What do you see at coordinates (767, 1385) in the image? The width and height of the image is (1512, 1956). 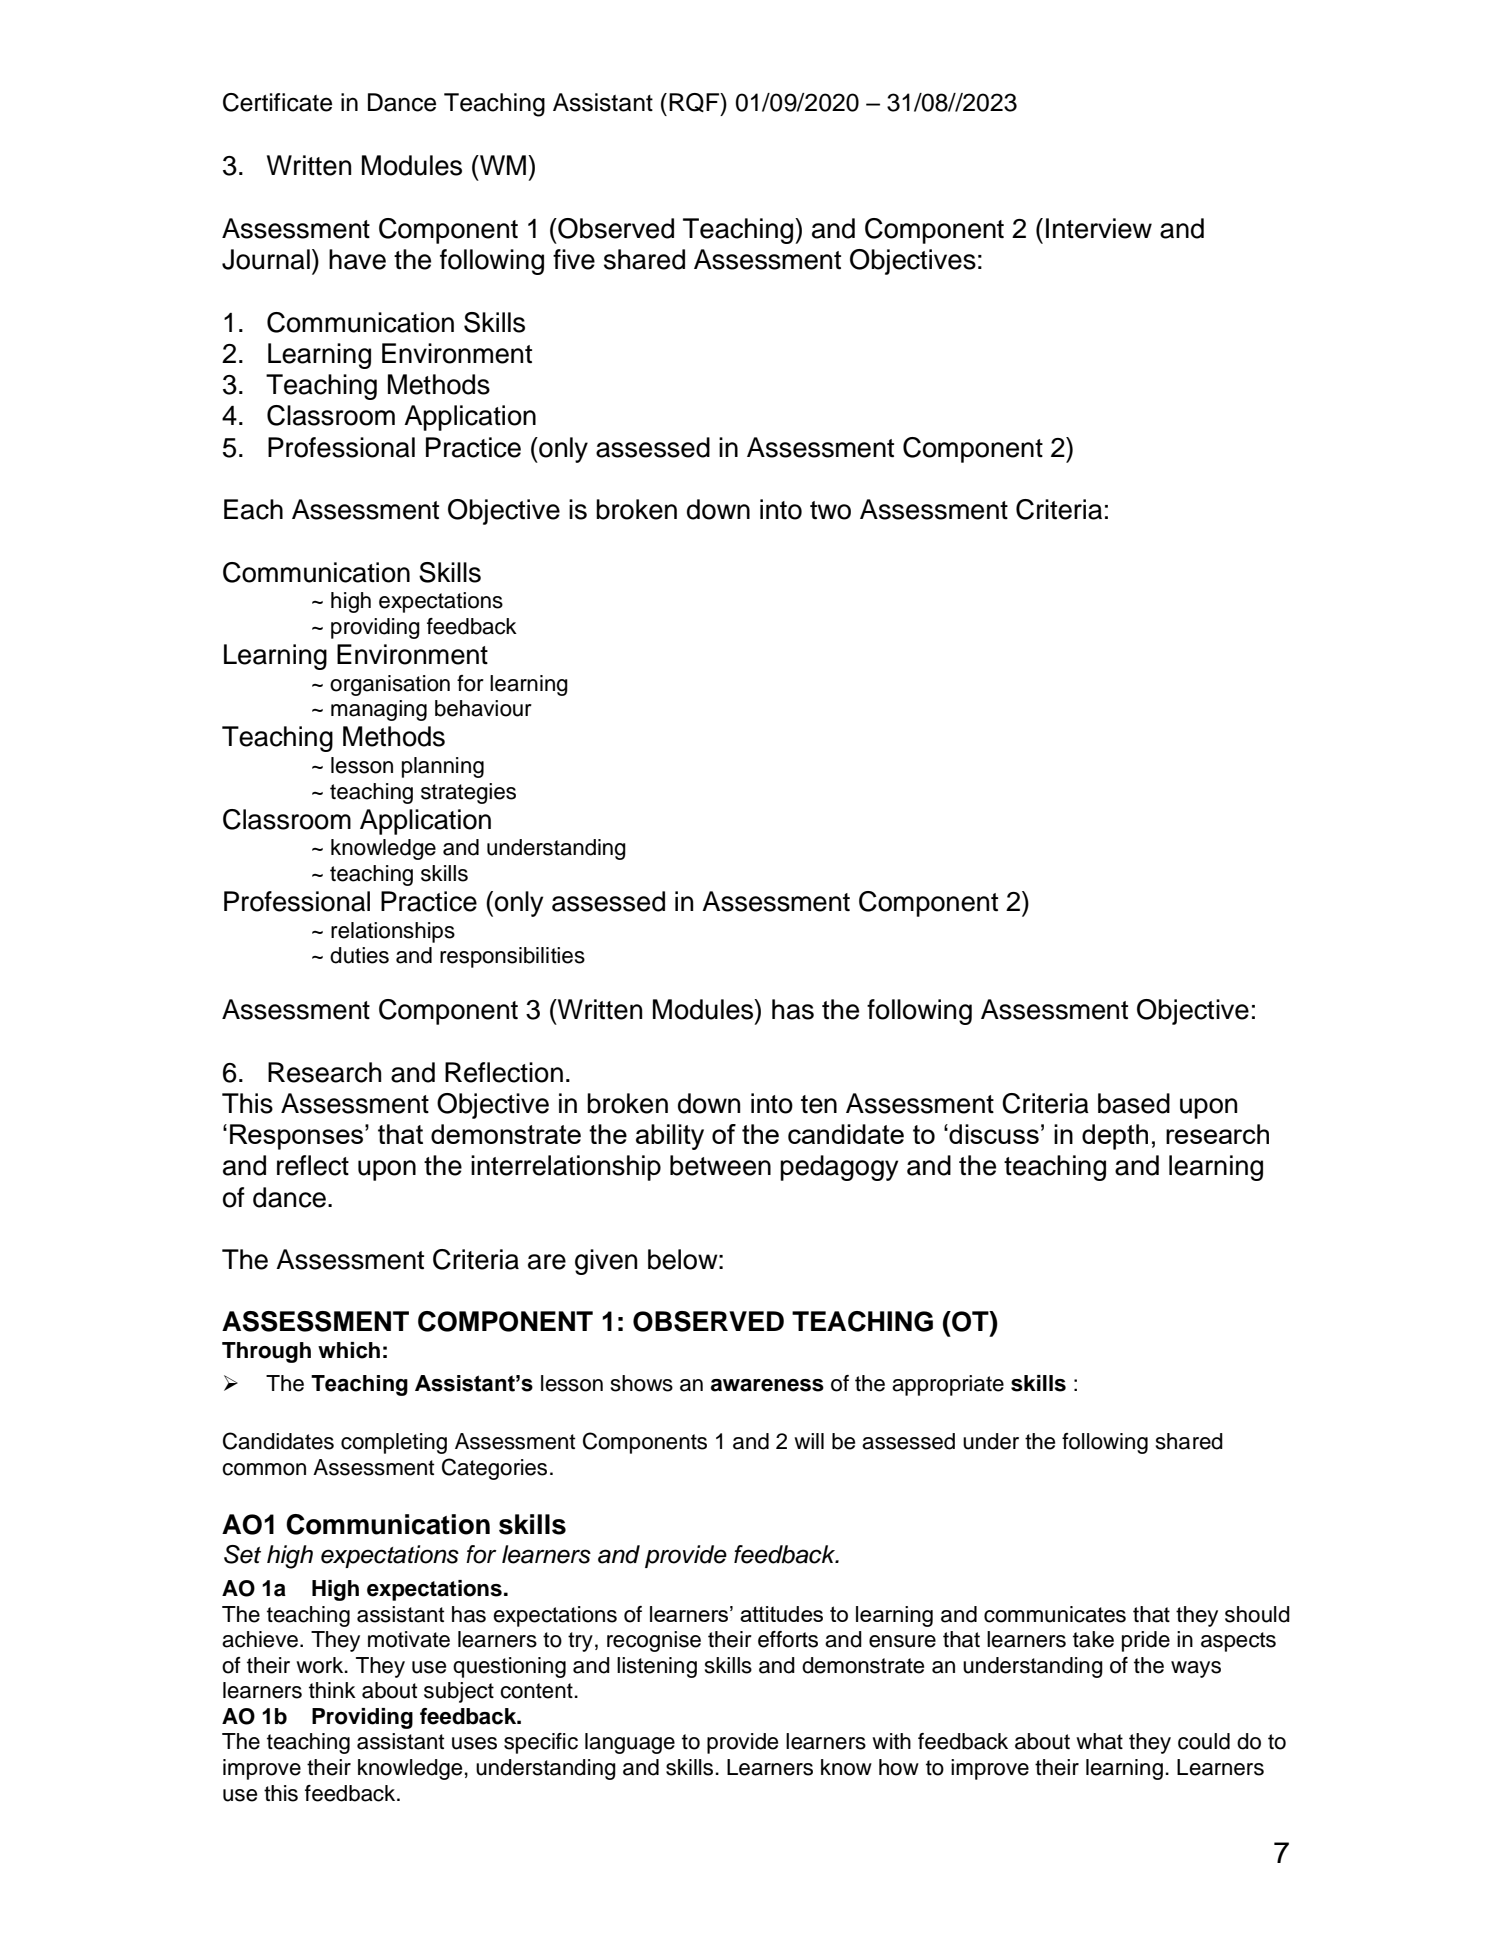 I see `awareness` at bounding box center [767, 1385].
